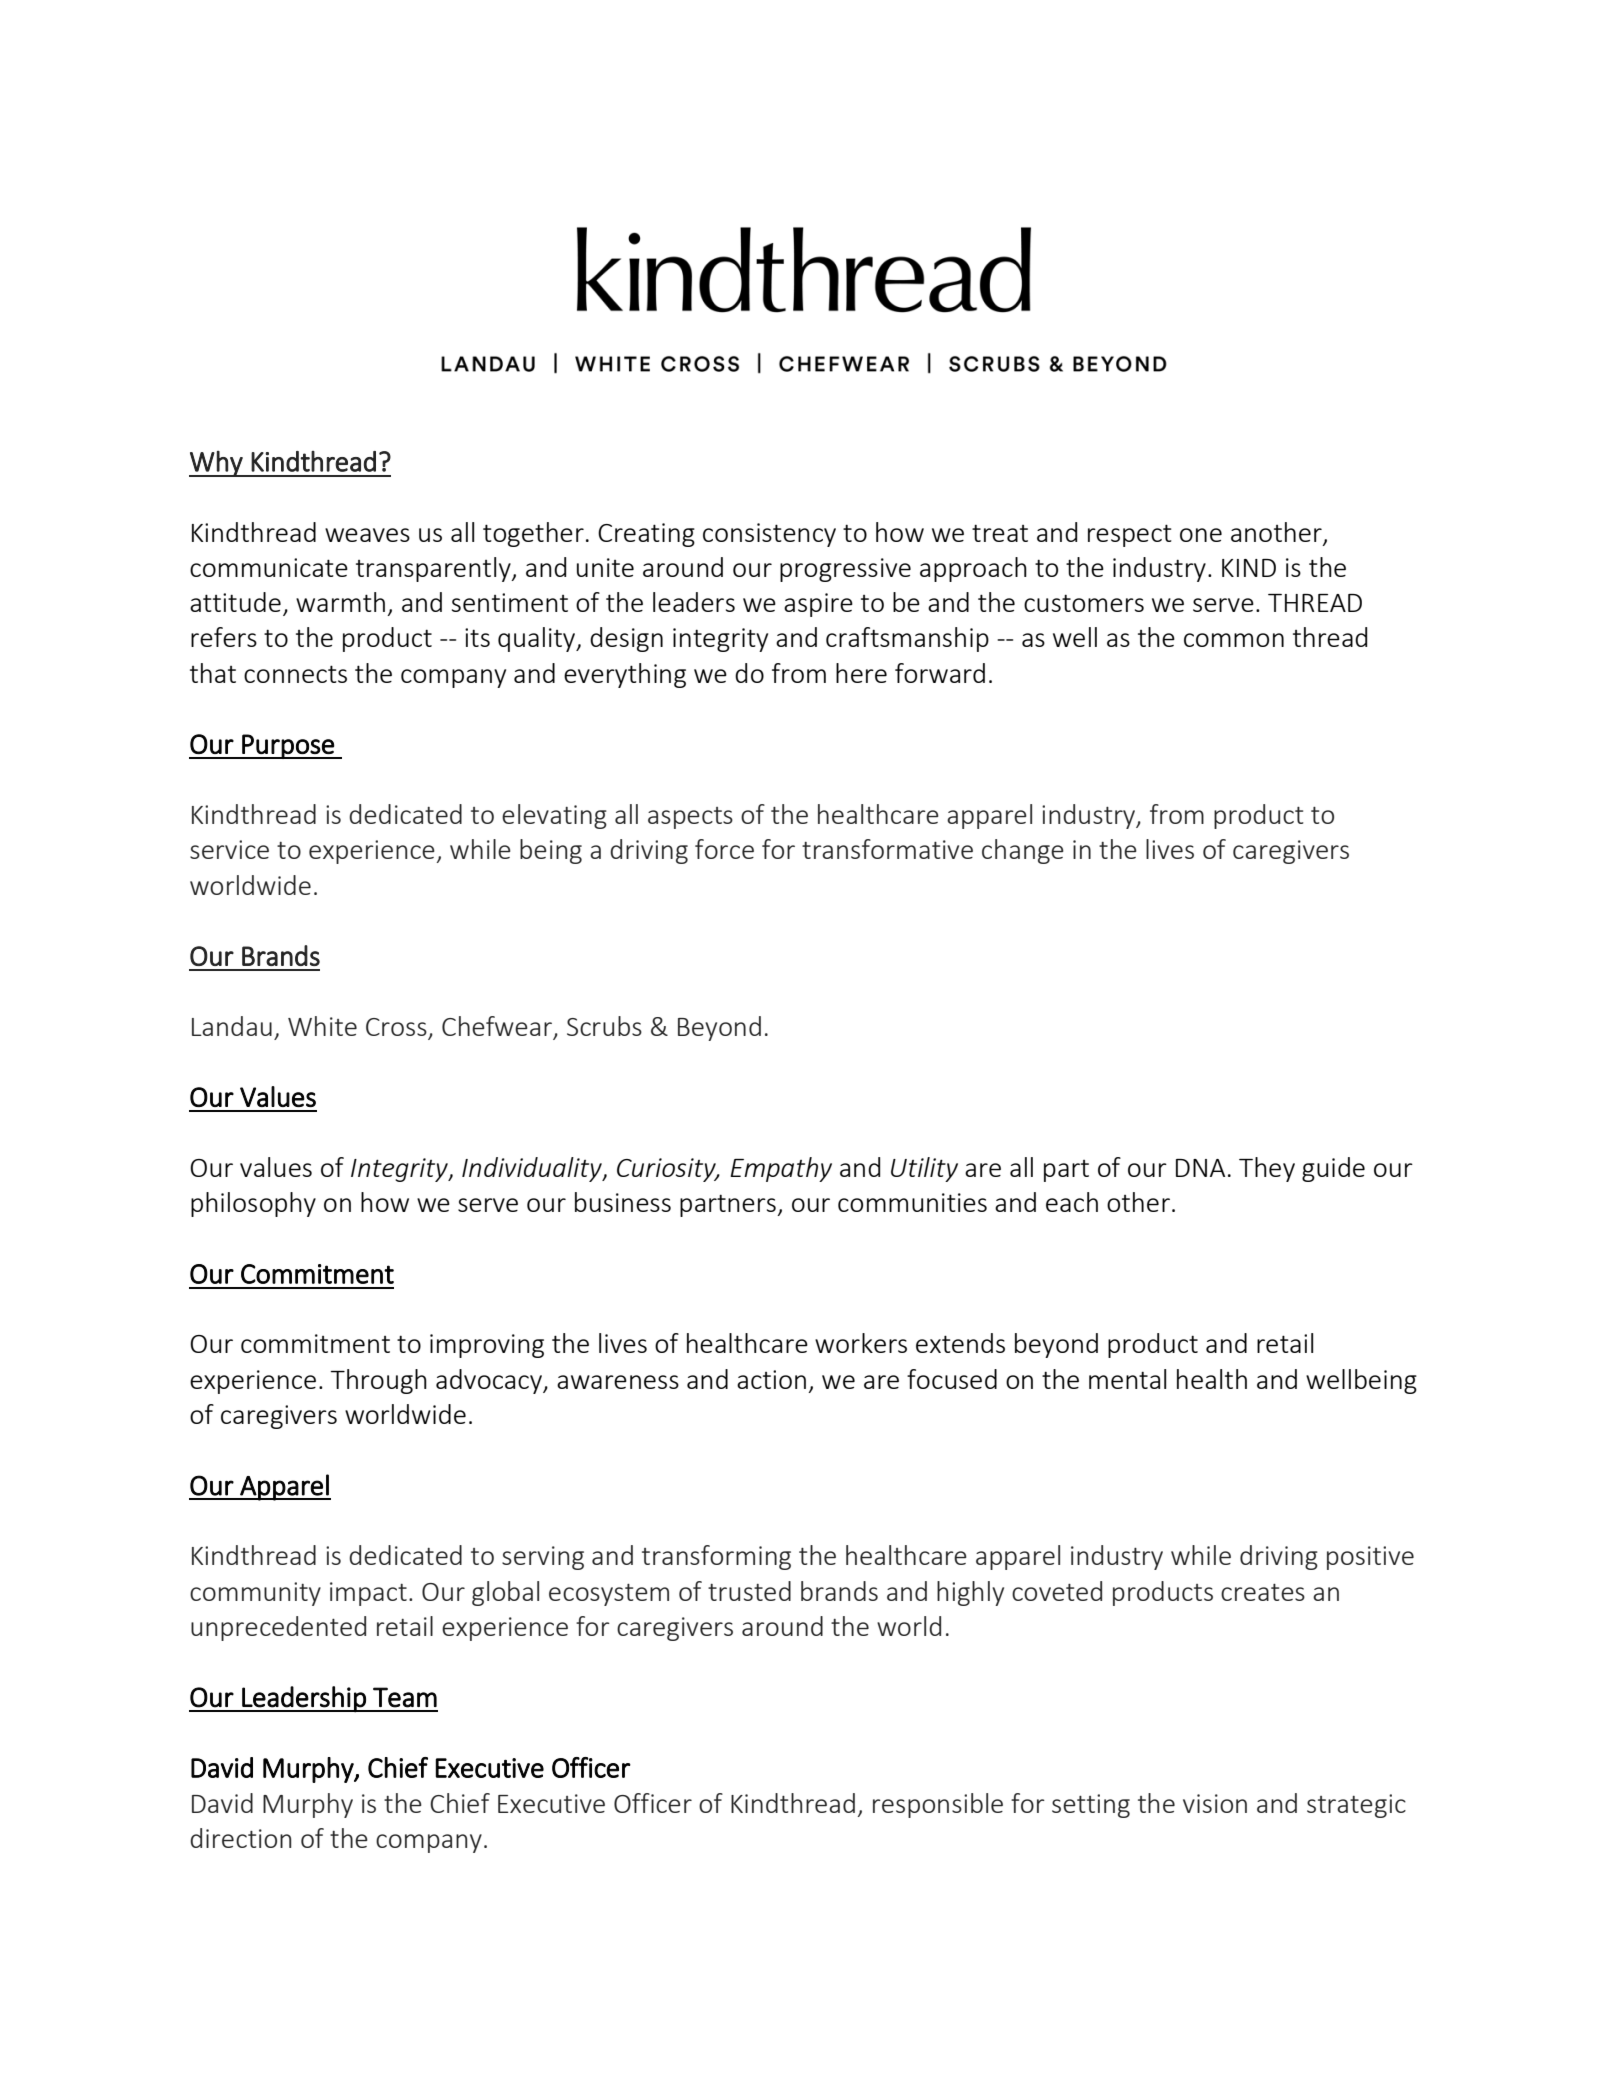 This screenshot has height=2082, width=1609. What do you see at coordinates (240, 1838) in the screenshot?
I see `direction` at bounding box center [240, 1838].
